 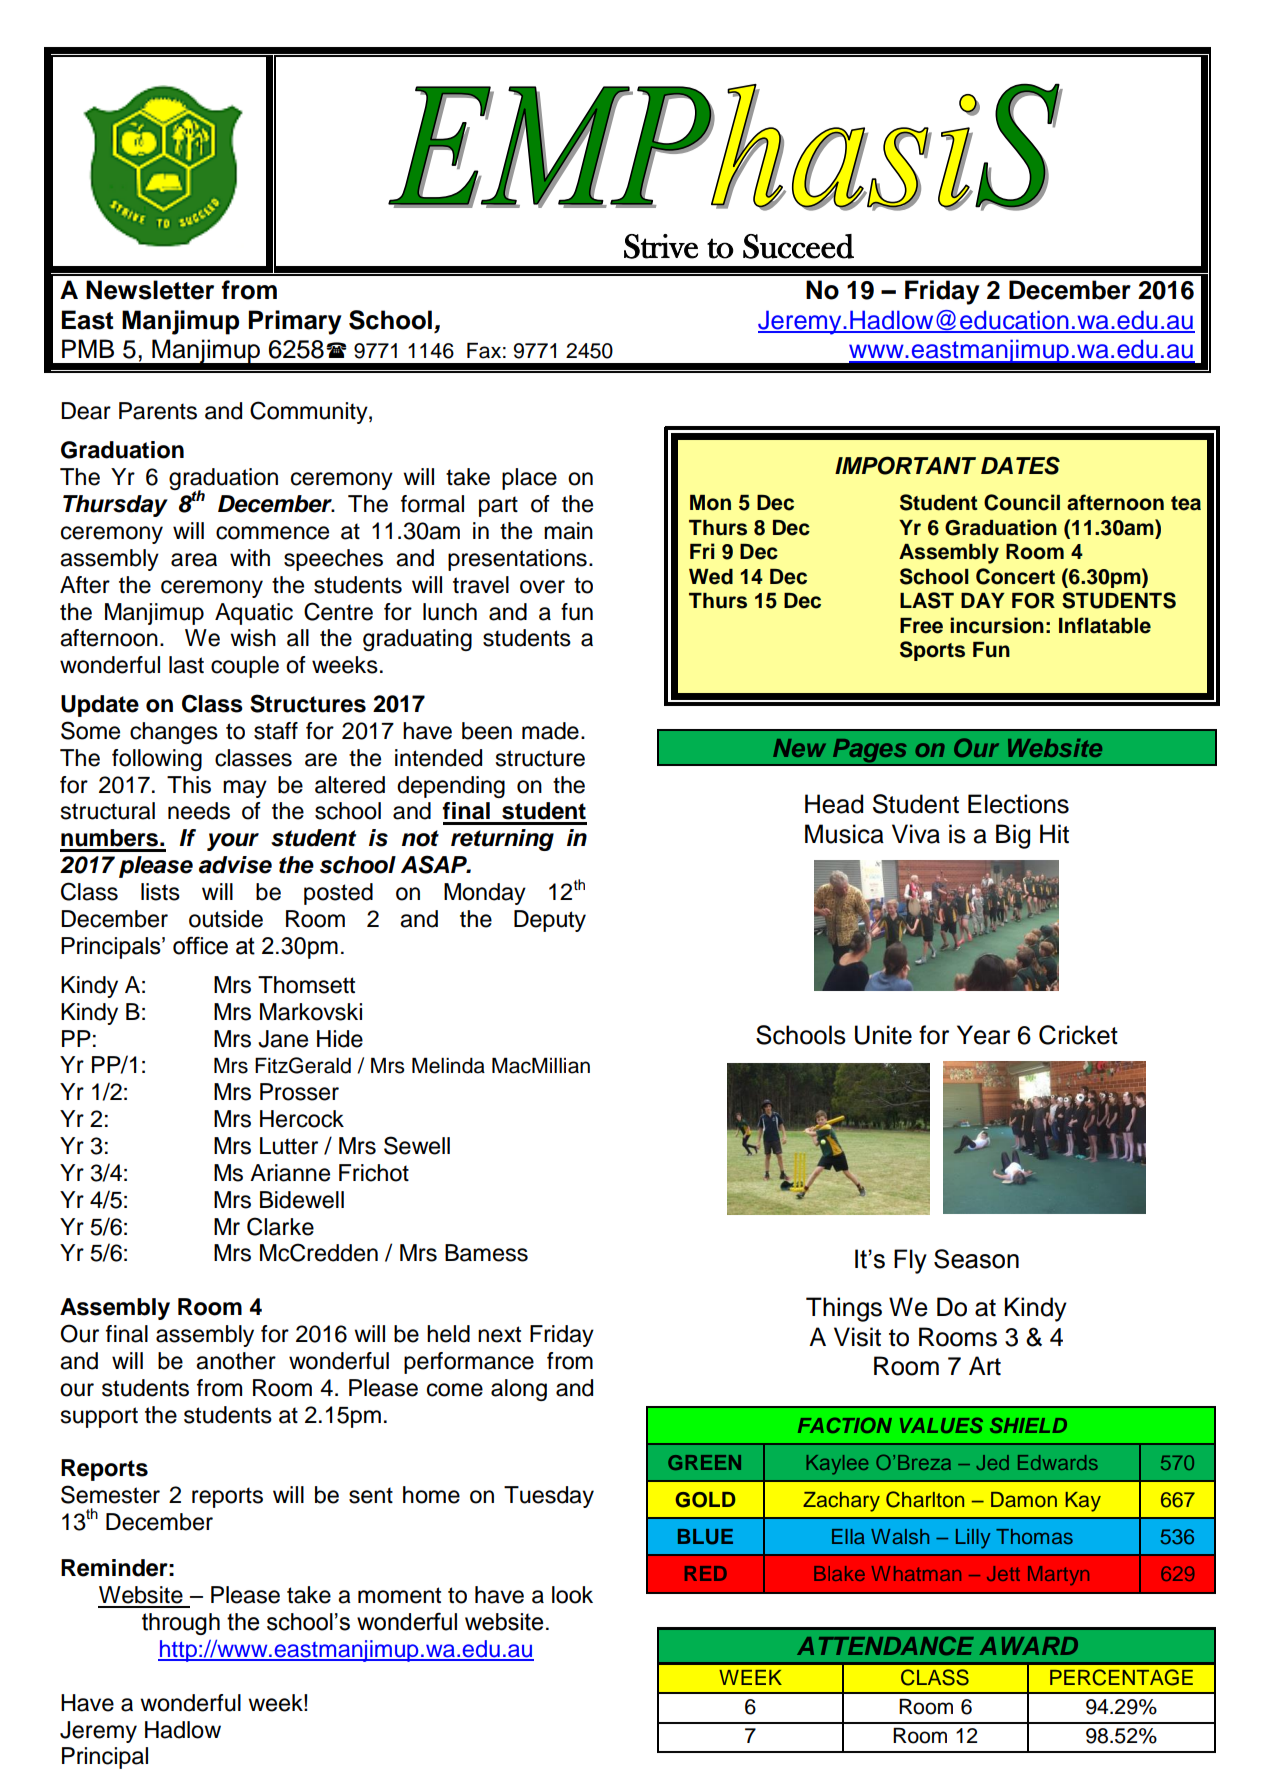 What do you see at coordinates (236, 1361) in the screenshot?
I see `another` at bounding box center [236, 1361].
